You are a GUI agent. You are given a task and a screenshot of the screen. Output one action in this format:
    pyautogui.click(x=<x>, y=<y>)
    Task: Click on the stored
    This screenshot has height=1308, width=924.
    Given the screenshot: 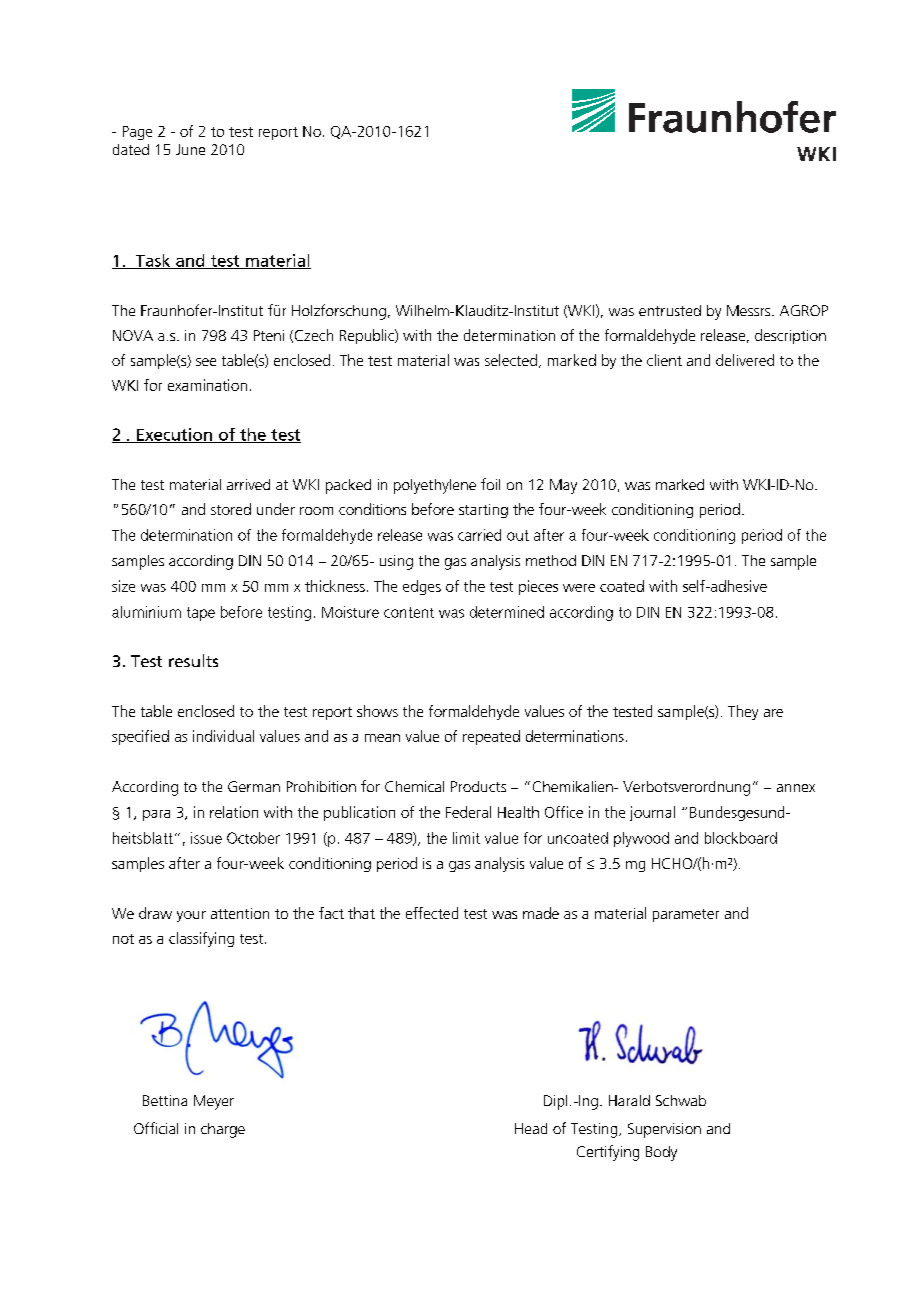 What is the action you would take?
    pyautogui.click(x=231, y=509)
